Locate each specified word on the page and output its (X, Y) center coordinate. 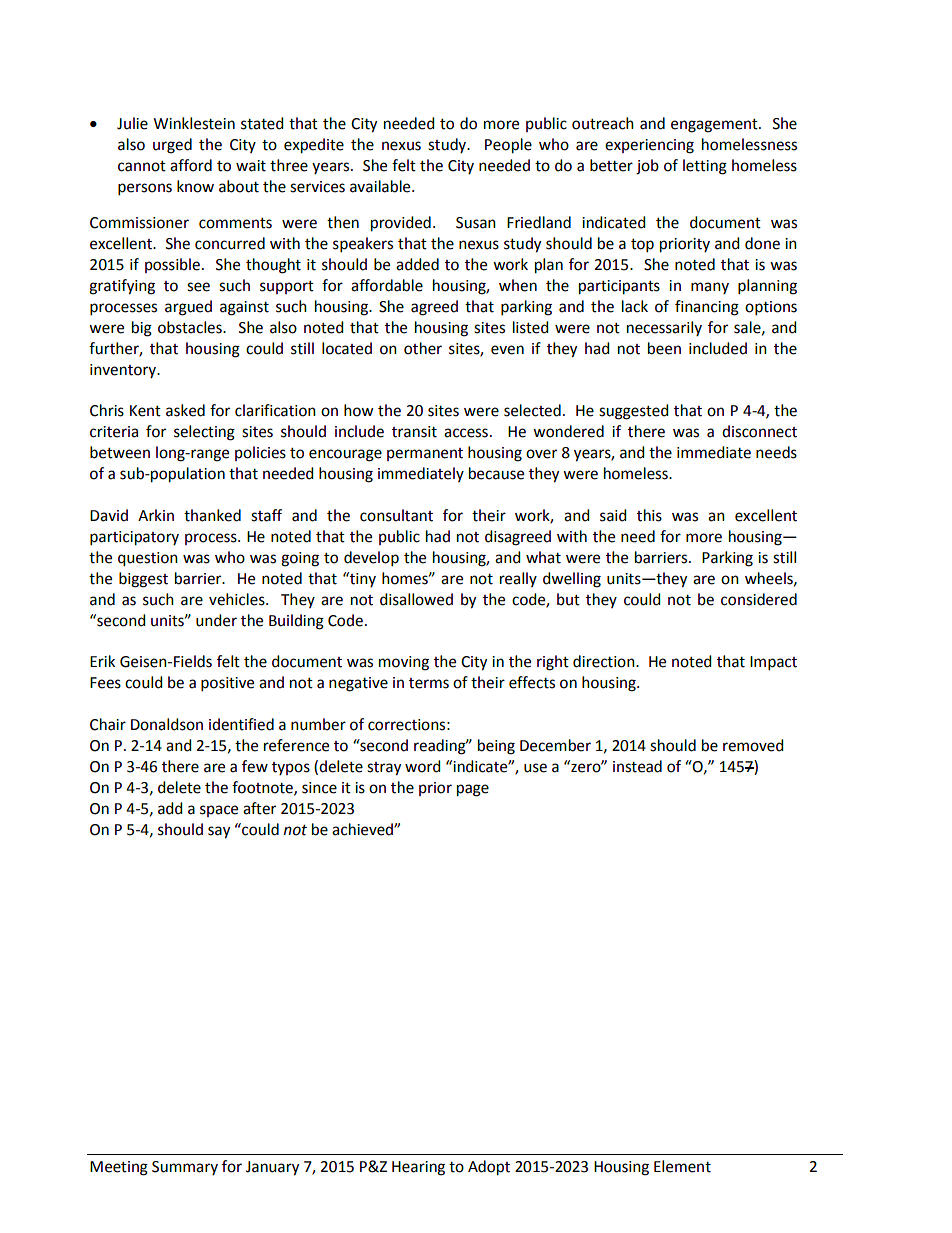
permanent (425, 454)
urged (172, 146)
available (381, 186)
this (649, 515)
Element (682, 1166)
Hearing (418, 1168)
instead (637, 766)
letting (705, 167)
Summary (185, 1168)
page (473, 790)
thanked (212, 515)
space (219, 811)
